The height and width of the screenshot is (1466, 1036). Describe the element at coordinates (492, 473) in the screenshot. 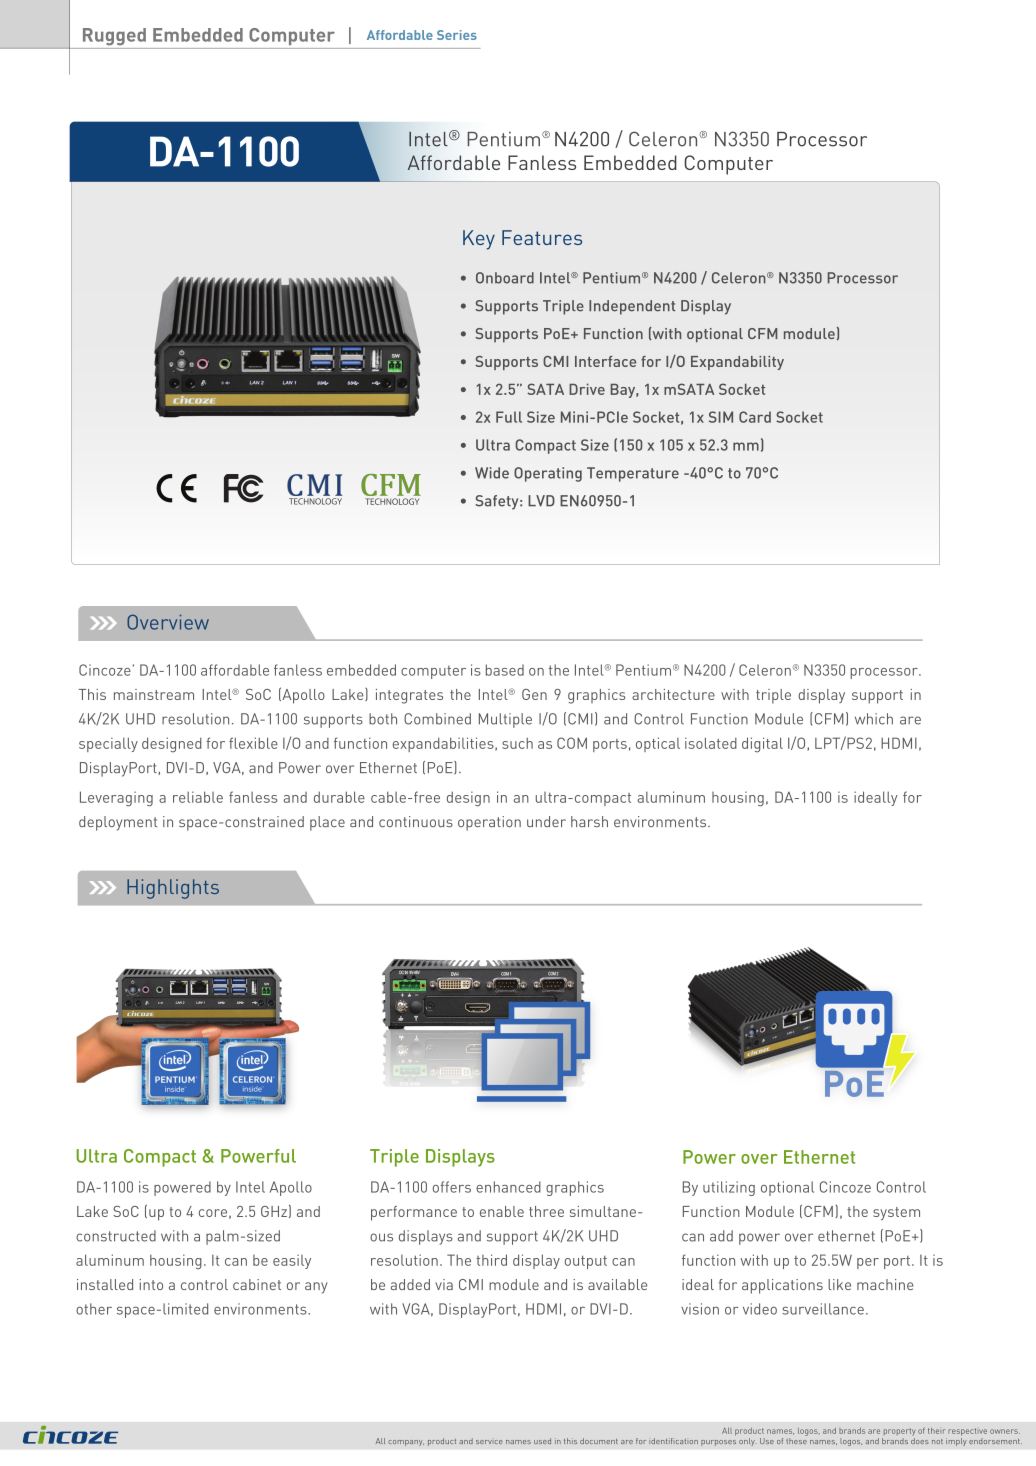

I see `Wide` at that location.
